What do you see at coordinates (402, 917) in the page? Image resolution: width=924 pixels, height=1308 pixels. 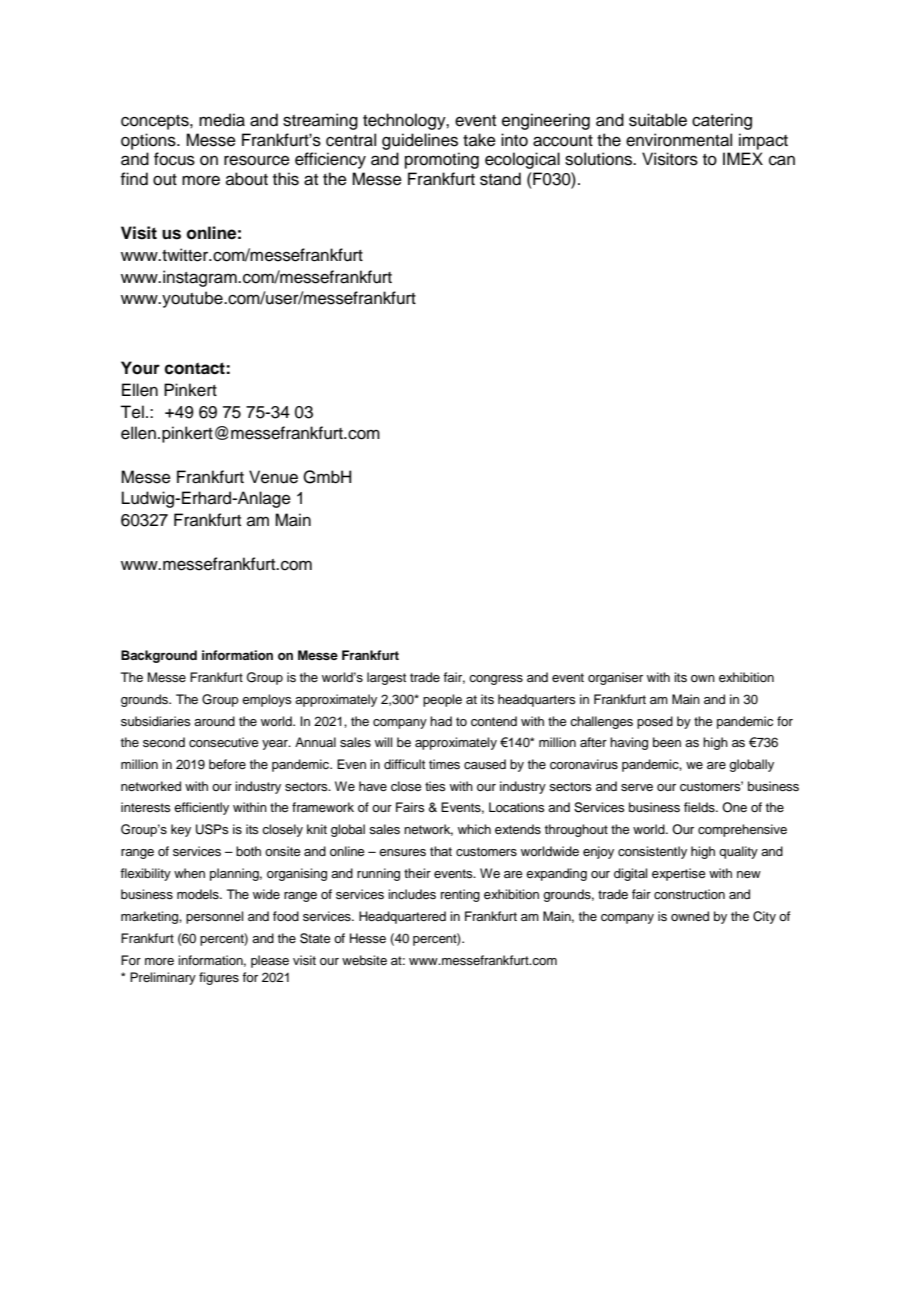 I see `Headquartered` at bounding box center [402, 917].
